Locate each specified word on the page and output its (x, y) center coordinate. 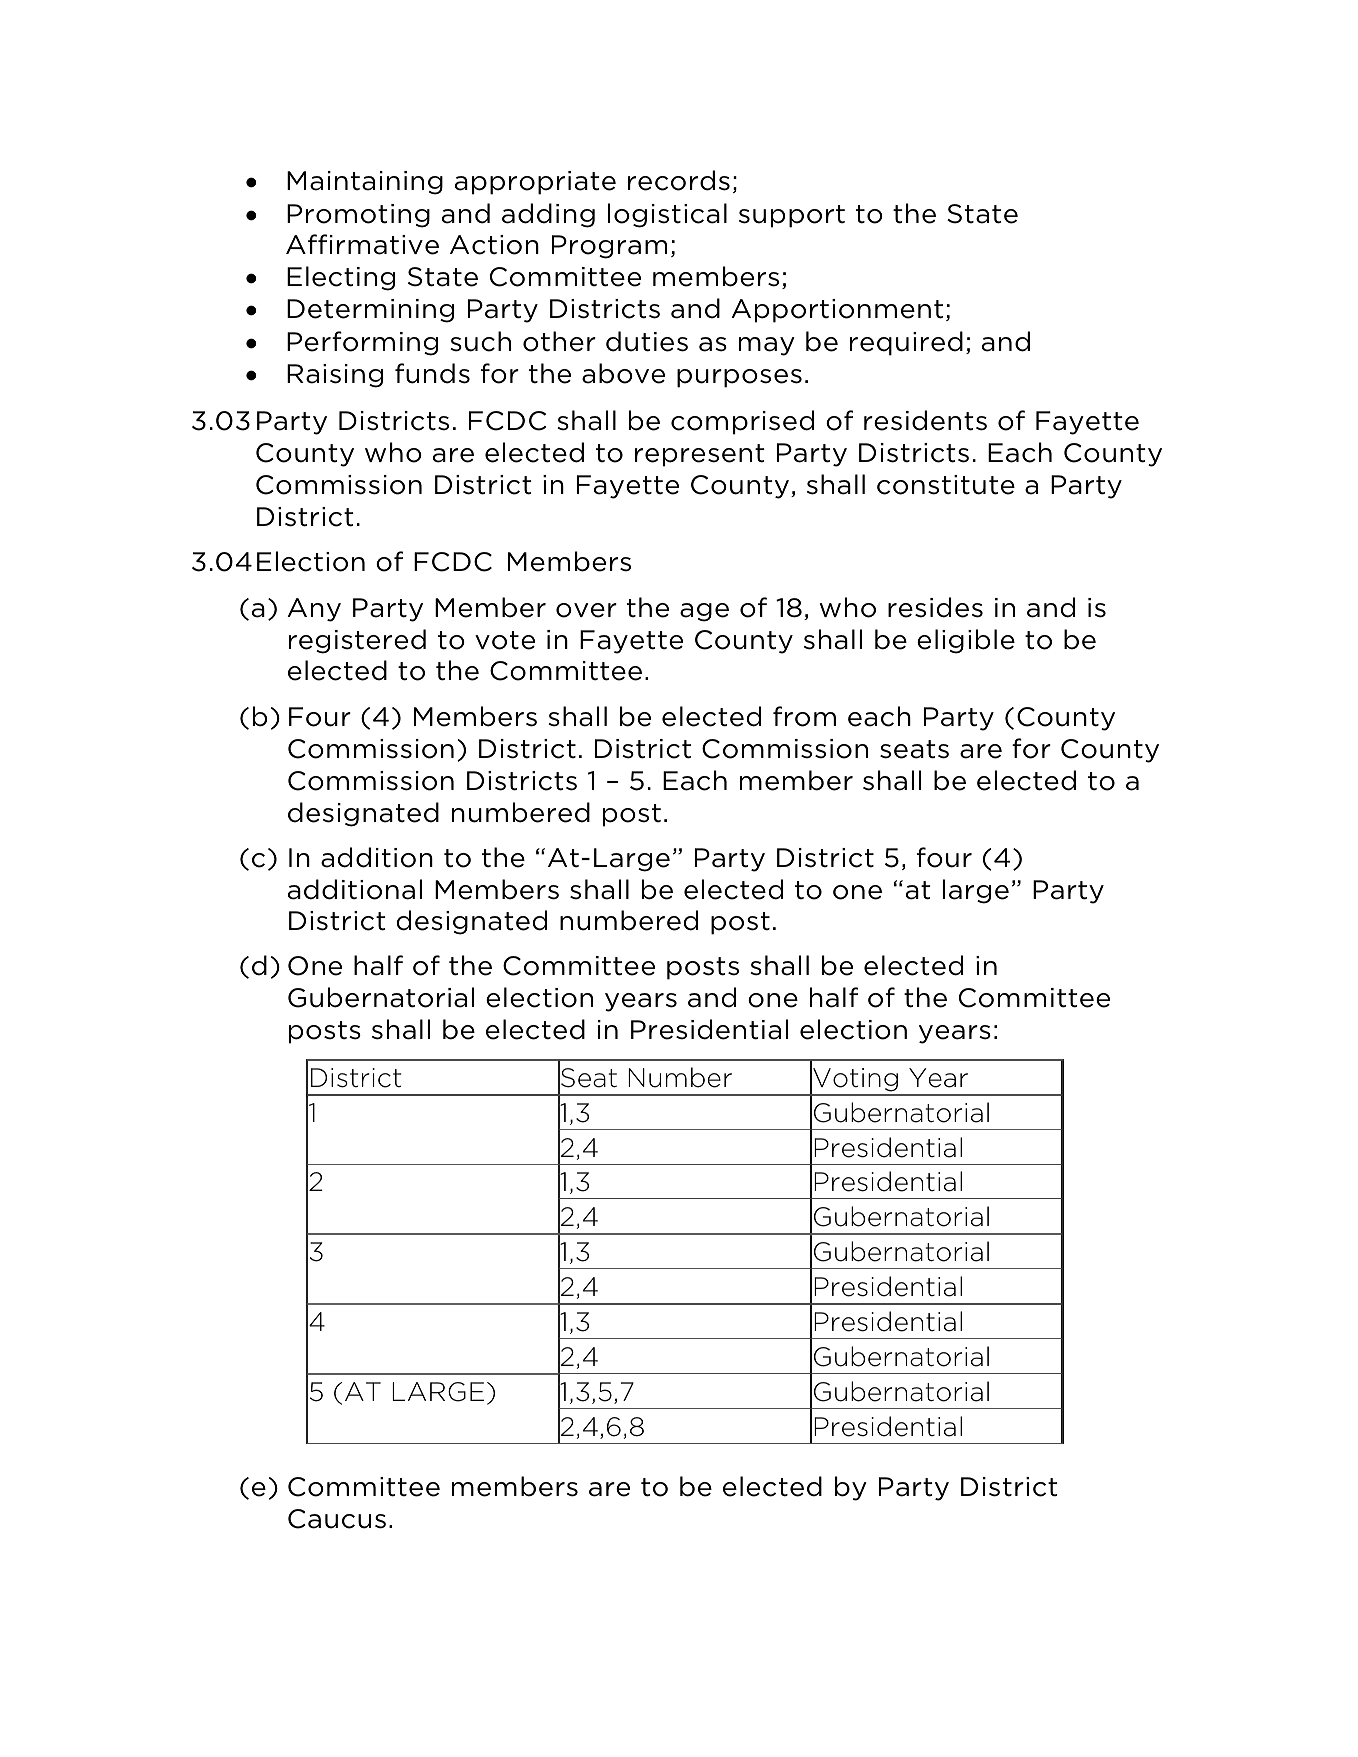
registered (357, 641)
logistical (667, 215)
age (704, 612)
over (586, 610)
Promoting (358, 216)
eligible (966, 641)
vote (505, 640)
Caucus (337, 1519)
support (792, 216)
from (804, 716)
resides (935, 607)
